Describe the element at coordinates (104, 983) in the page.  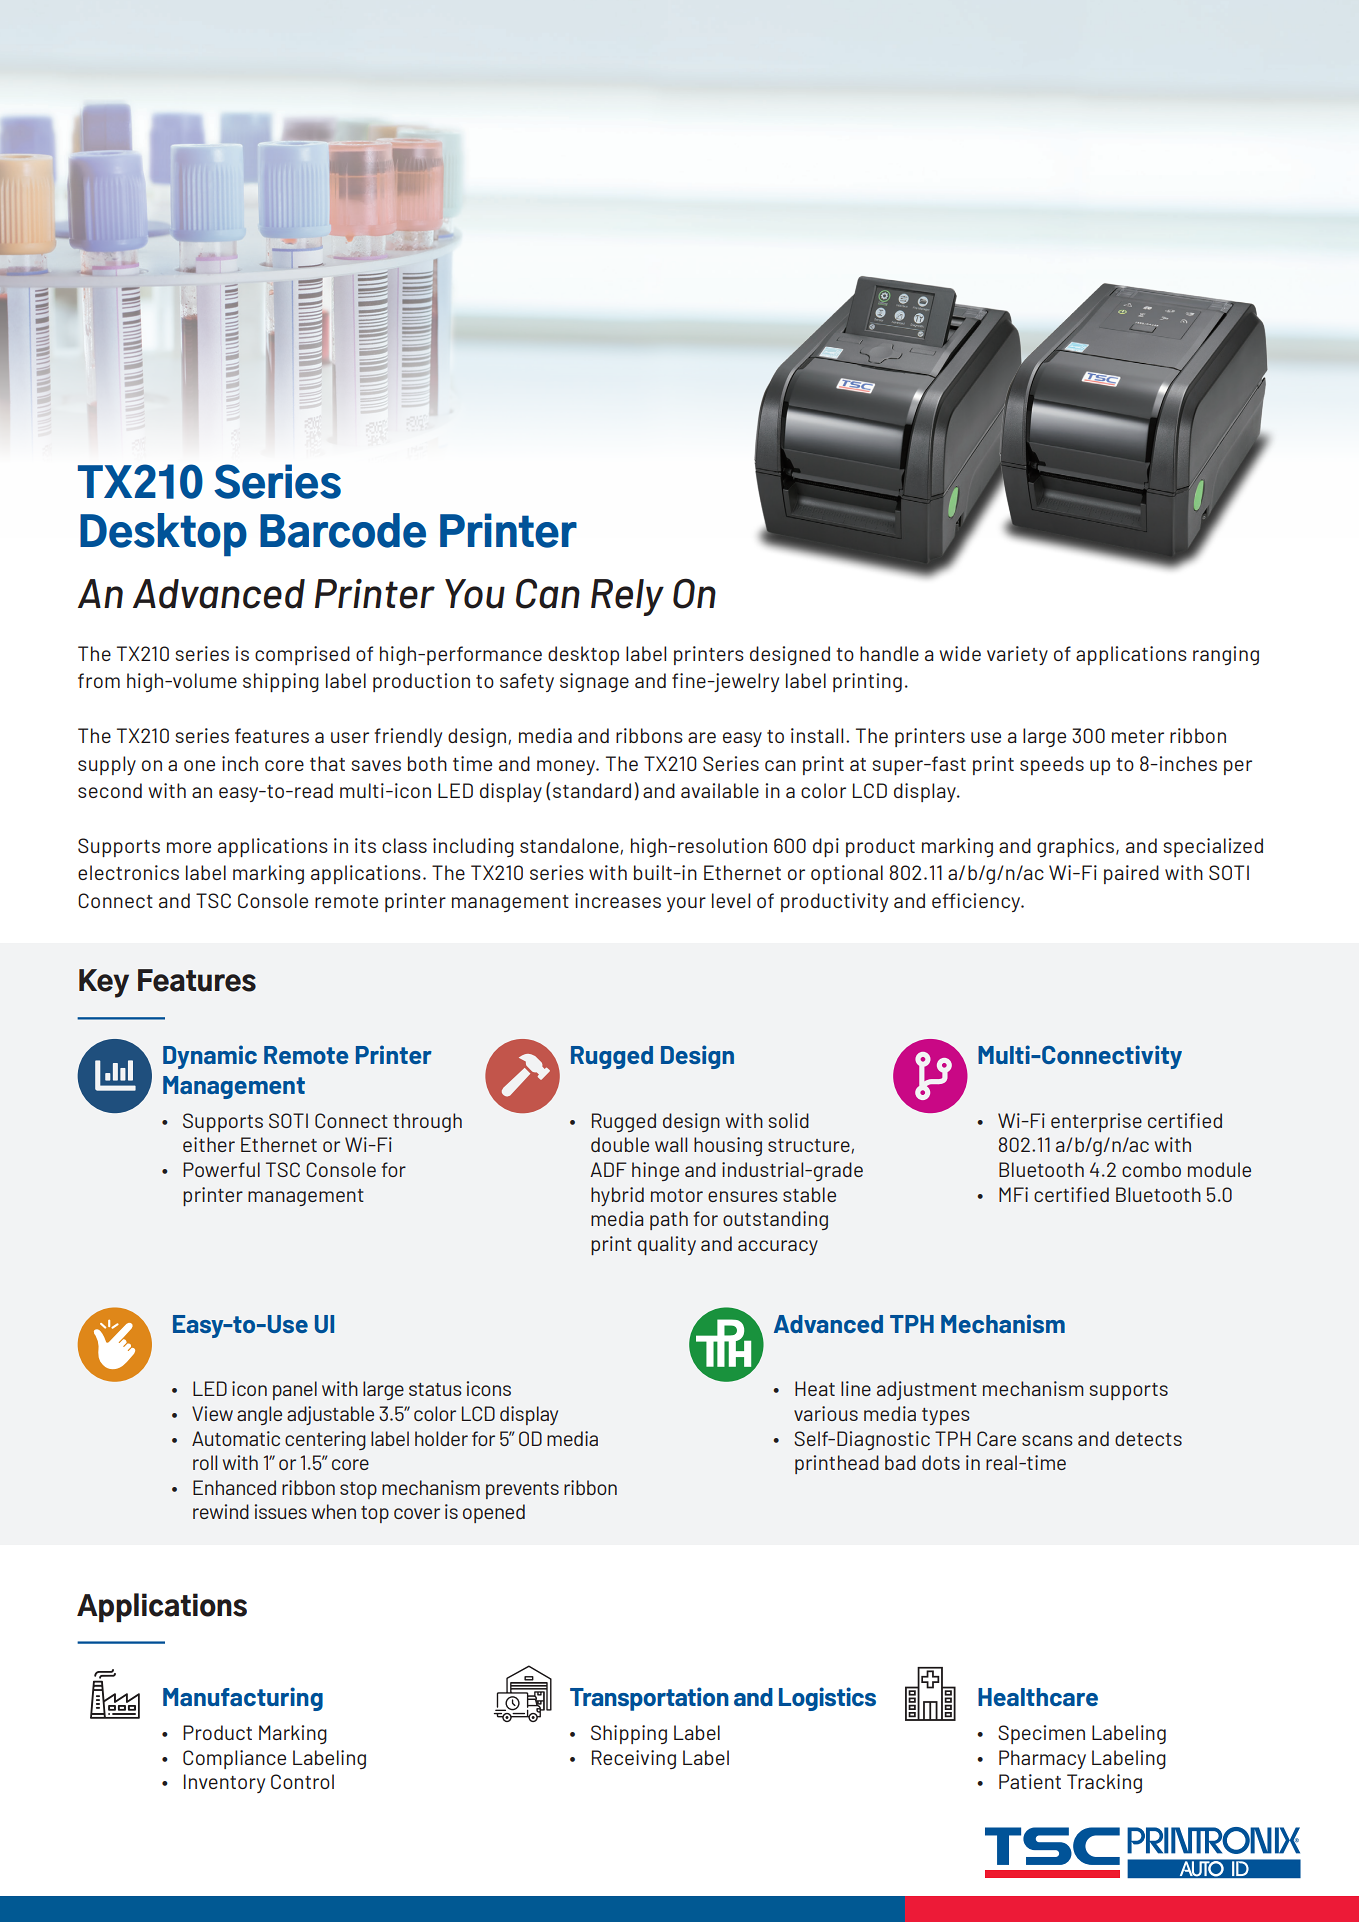
I see `Key` at that location.
